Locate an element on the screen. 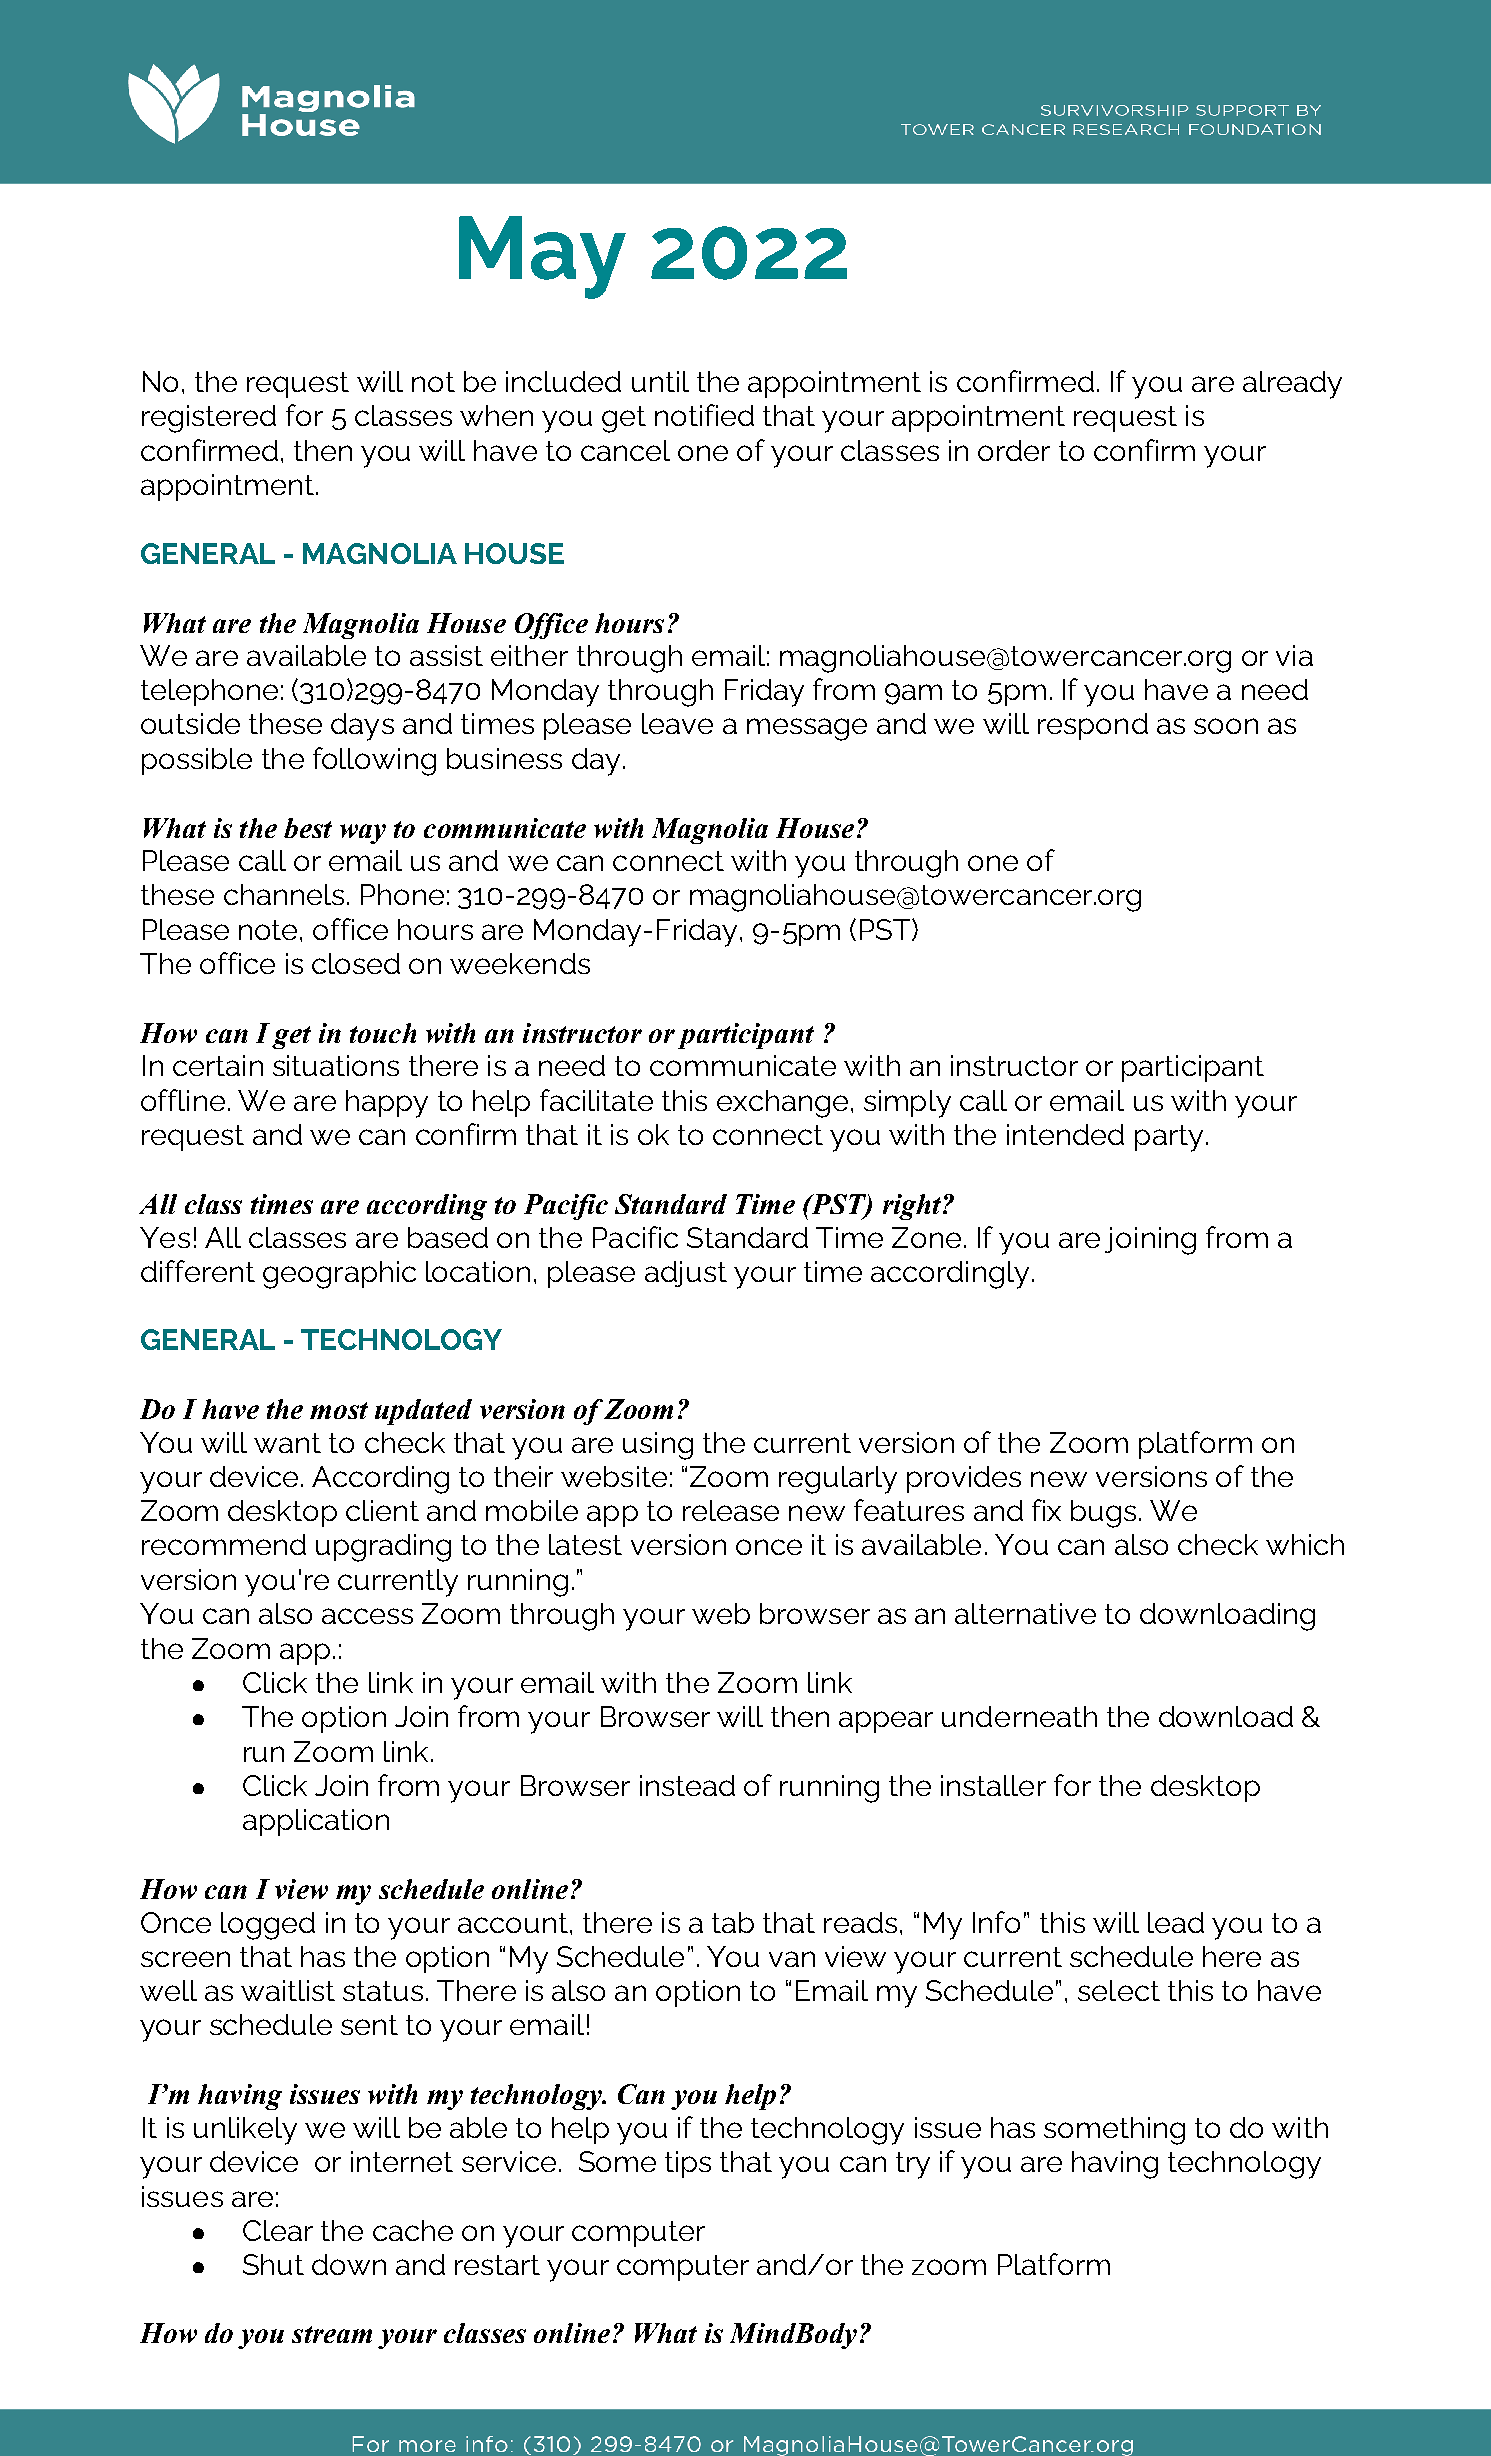 This screenshot has width=1491, height=2456. until is located at coordinates (660, 381).
